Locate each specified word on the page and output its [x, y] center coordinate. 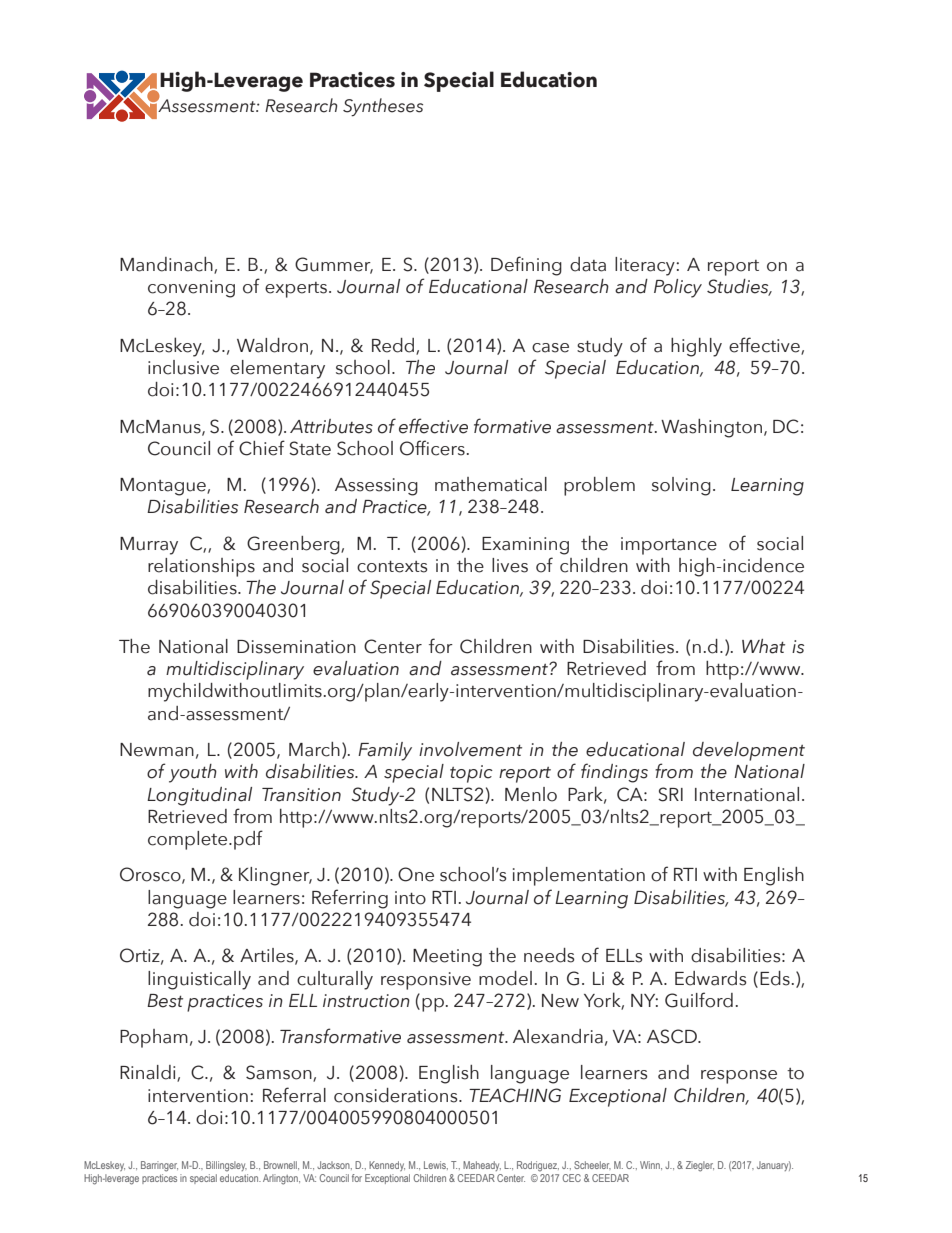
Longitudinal [199, 796]
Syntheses [383, 107]
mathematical [491, 484]
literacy [646, 266]
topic [471, 774]
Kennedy [387, 1166]
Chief [262, 448]
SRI [670, 794]
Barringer [159, 1166]
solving [681, 486]
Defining [526, 266]
